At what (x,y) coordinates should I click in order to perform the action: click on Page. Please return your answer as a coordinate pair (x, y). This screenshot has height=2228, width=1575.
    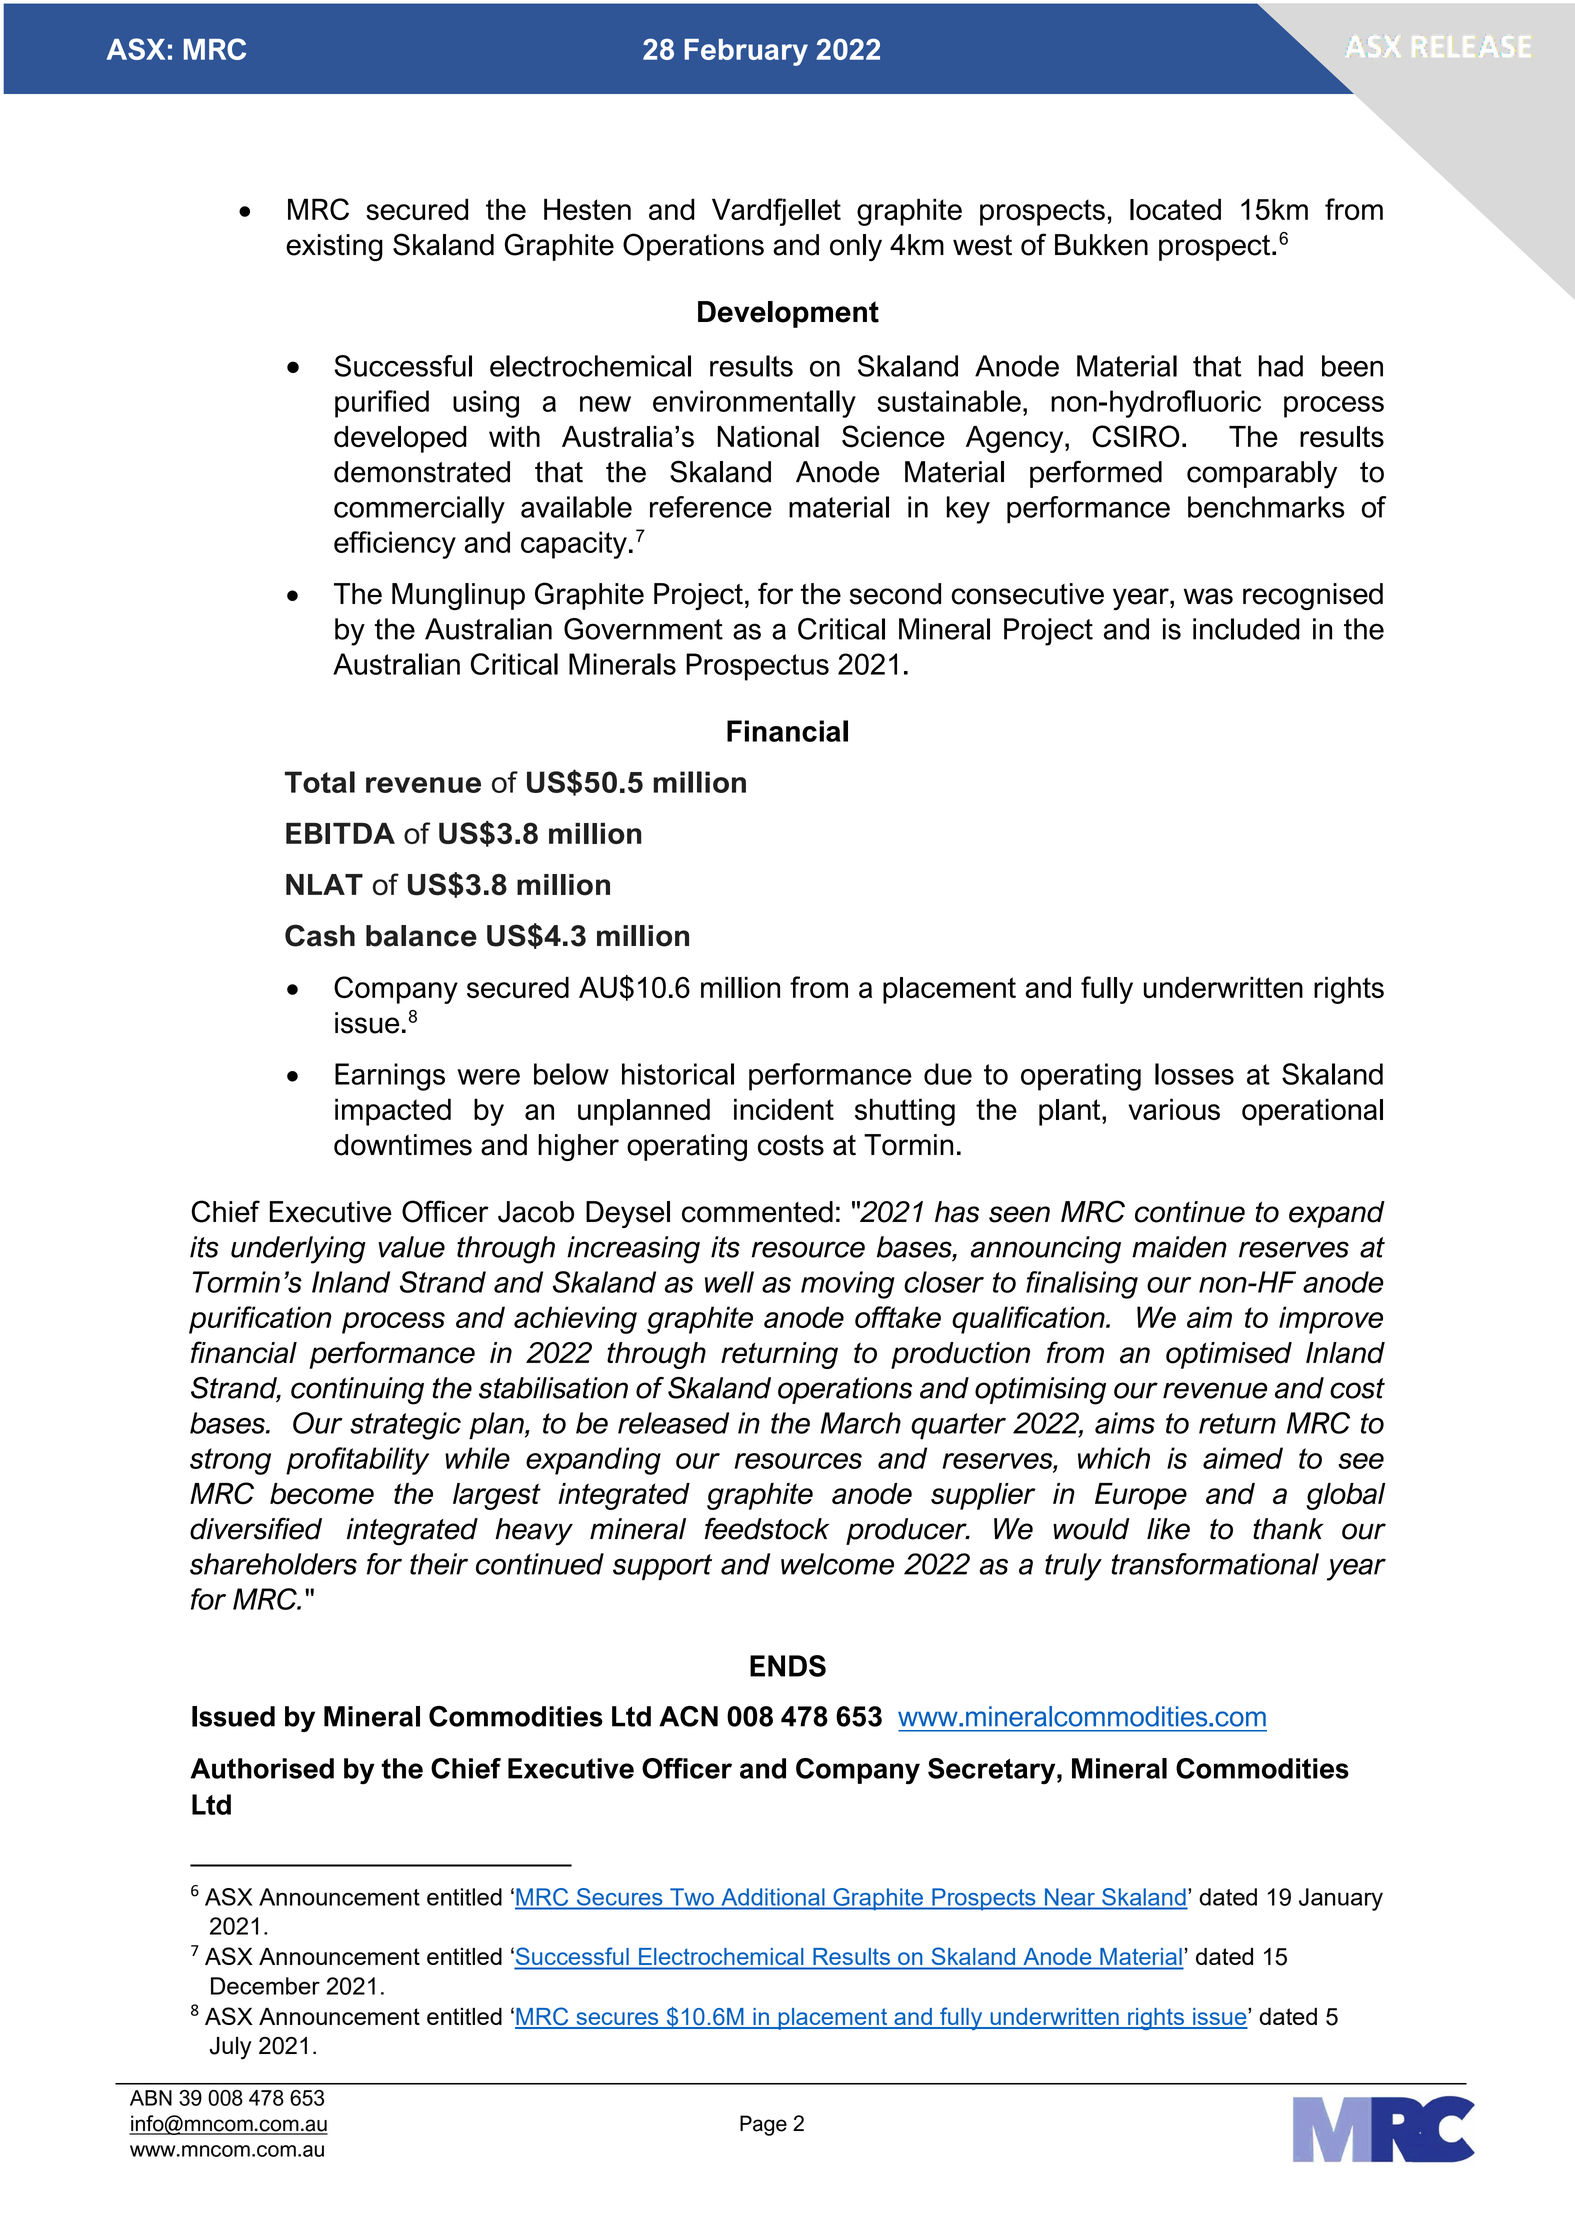
    Looking at the image, I should click on (763, 2125).
